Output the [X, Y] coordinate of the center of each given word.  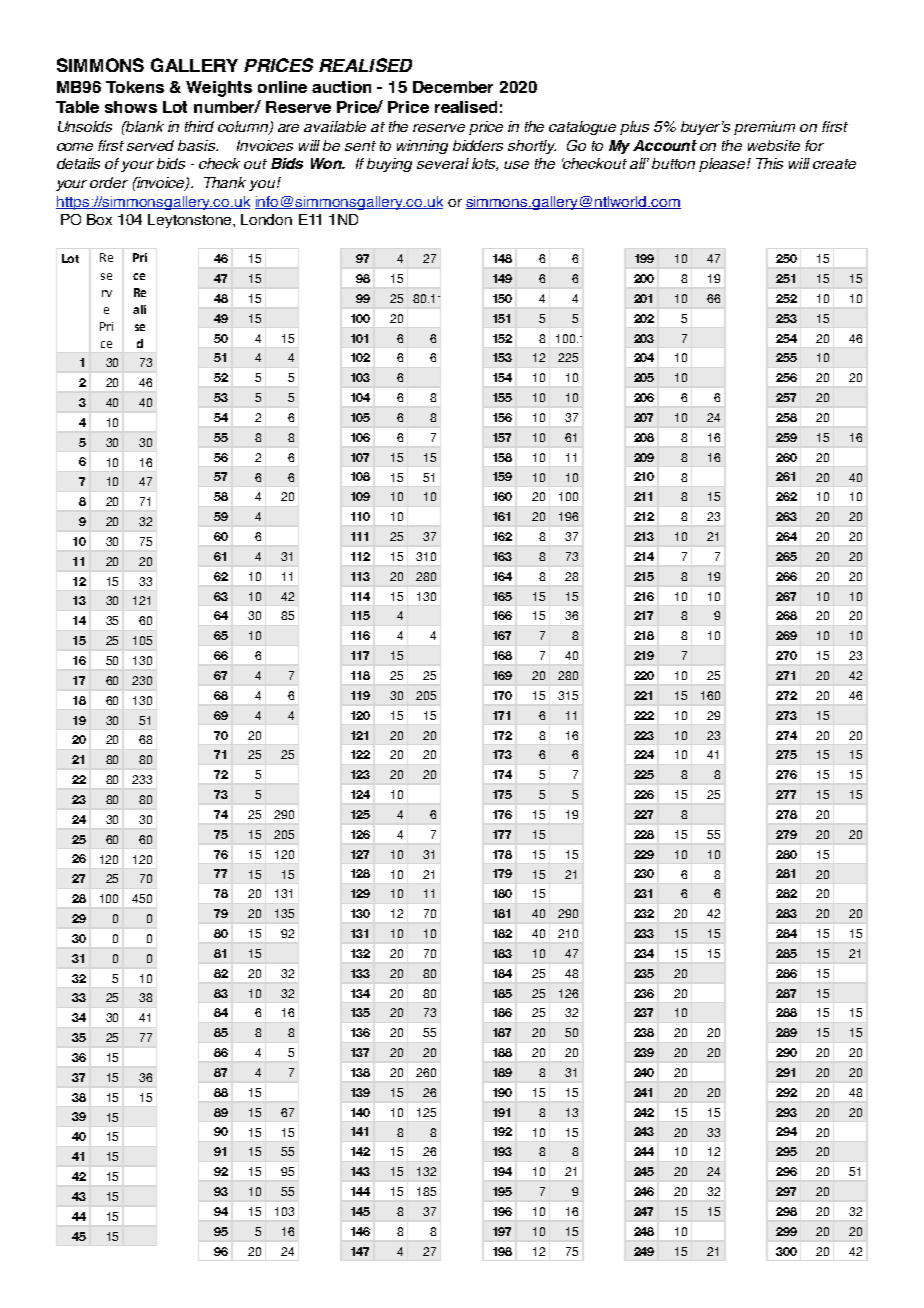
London [266, 219]
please [723, 165]
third [199, 126]
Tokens [135, 87]
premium [764, 128]
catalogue [582, 128]
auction [341, 87]
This [769, 163]
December [453, 87]
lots [485, 164]
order [109, 182]
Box [99, 219]
